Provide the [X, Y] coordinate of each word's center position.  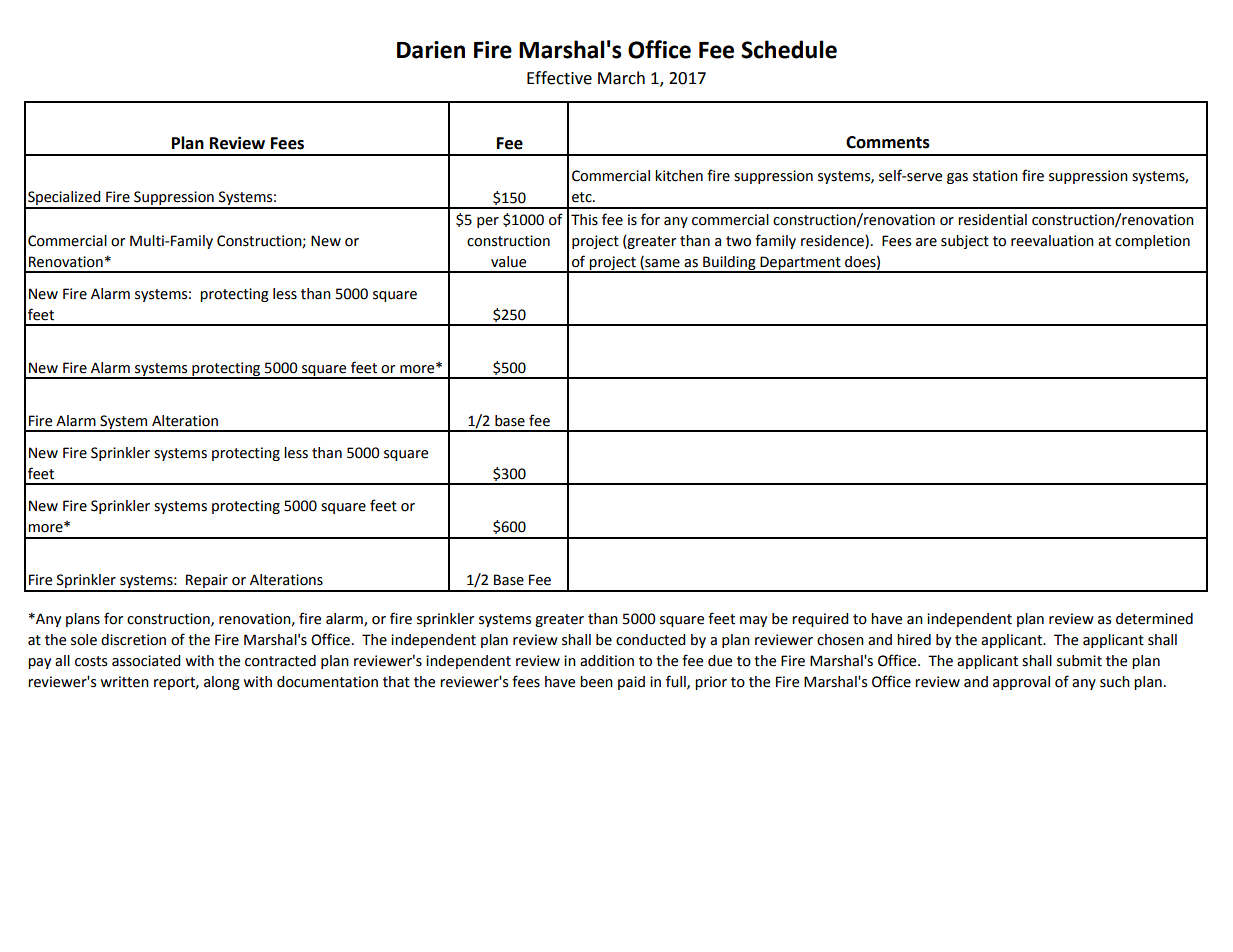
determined [1154, 619]
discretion [133, 640]
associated [146, 661]
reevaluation [1052, 241]
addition [607, 661]
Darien [431, 50]
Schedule [789, 49]
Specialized [64, 199]
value [508, 262]
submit [1079, 661]
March [621, 78]
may [753, 621]
